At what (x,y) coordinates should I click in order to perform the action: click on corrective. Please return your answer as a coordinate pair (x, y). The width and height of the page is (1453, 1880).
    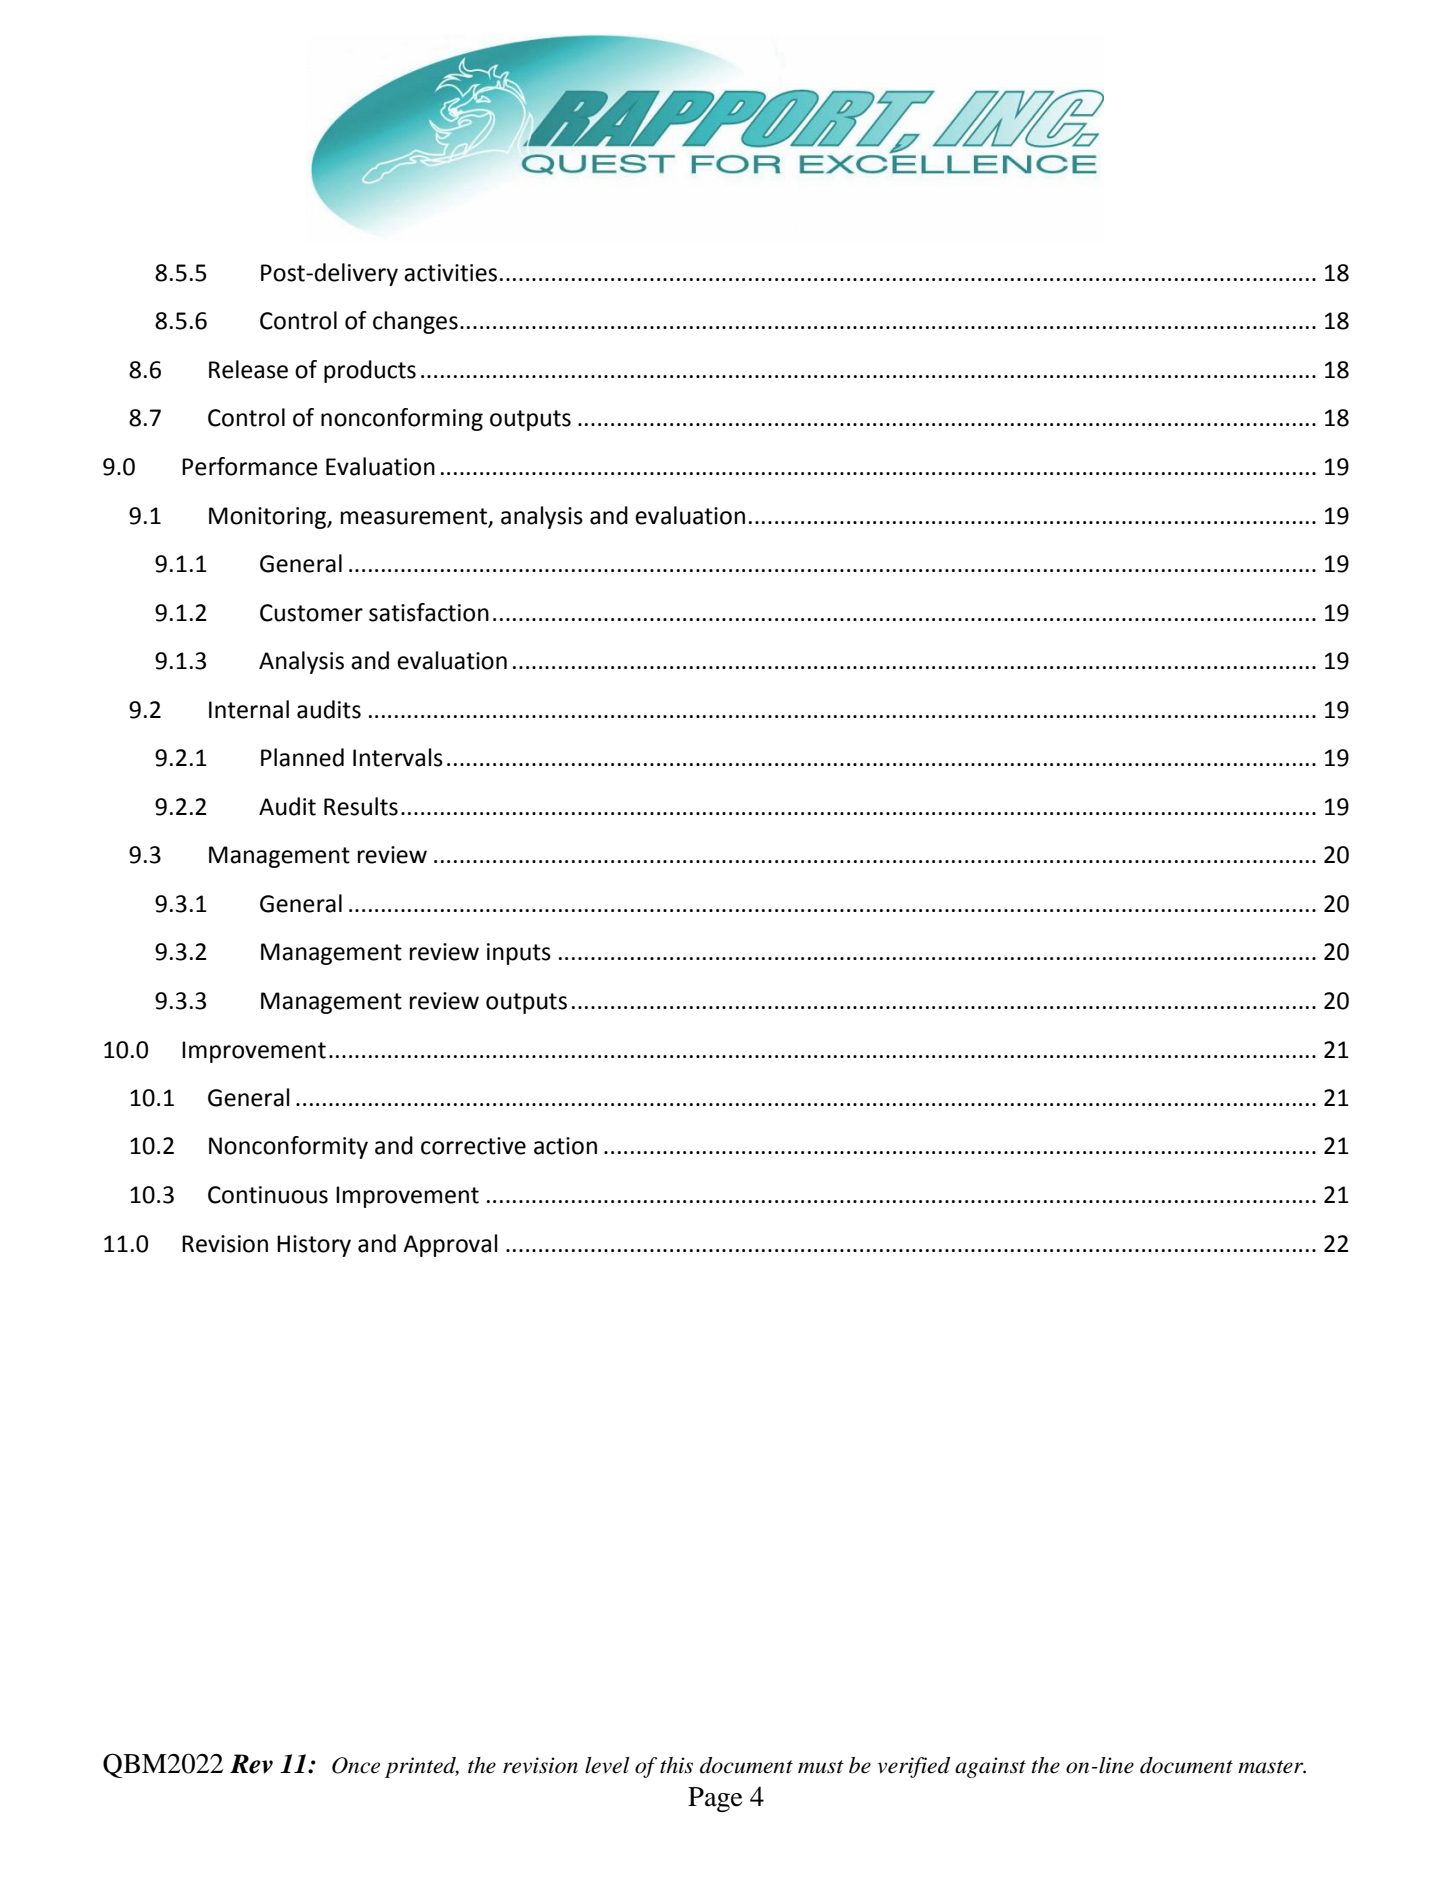
    Looking at the image, I should click on (473, 1146).
